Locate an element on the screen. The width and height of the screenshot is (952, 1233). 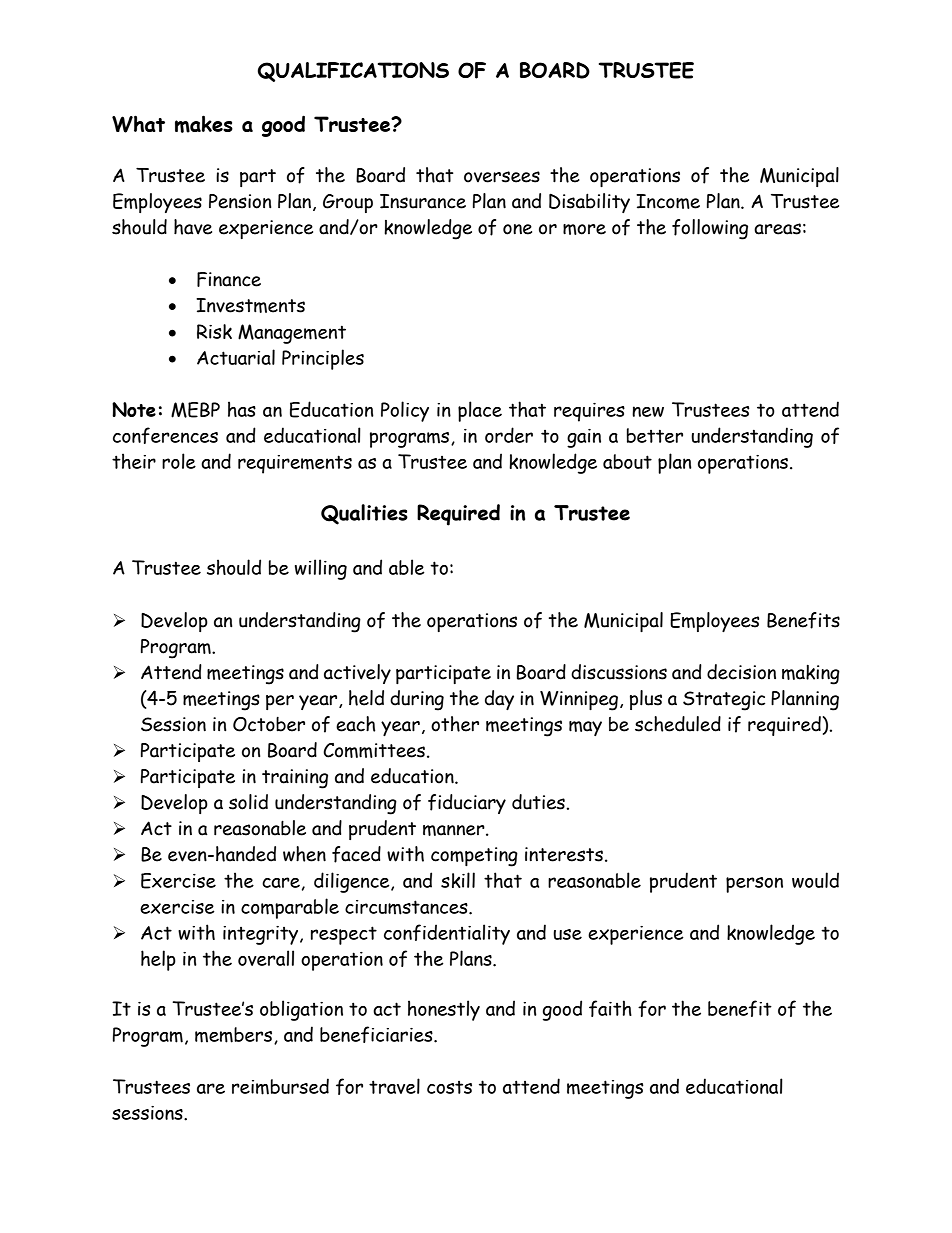
Strategic is located at coordinates (724, 701).
